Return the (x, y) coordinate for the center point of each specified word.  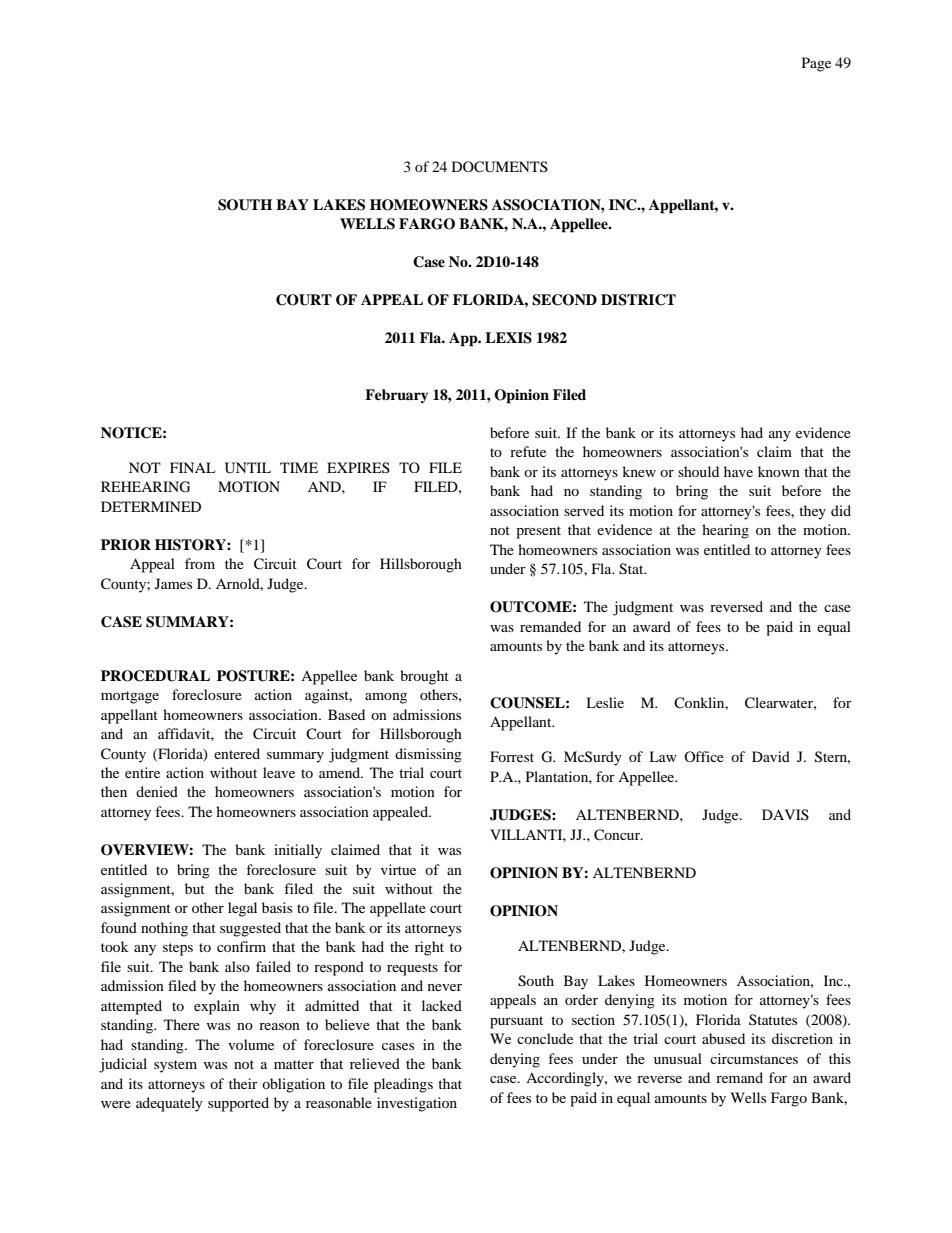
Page (816, 64)
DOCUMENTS (500, 167)
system (175, 1066)
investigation (417, 1104)
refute (528, 451)
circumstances (754, 1058)
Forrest (512, 756)
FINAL (192, 467)
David (771, 756)
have (738, 471)
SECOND (564, 300)
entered (237, 753)
